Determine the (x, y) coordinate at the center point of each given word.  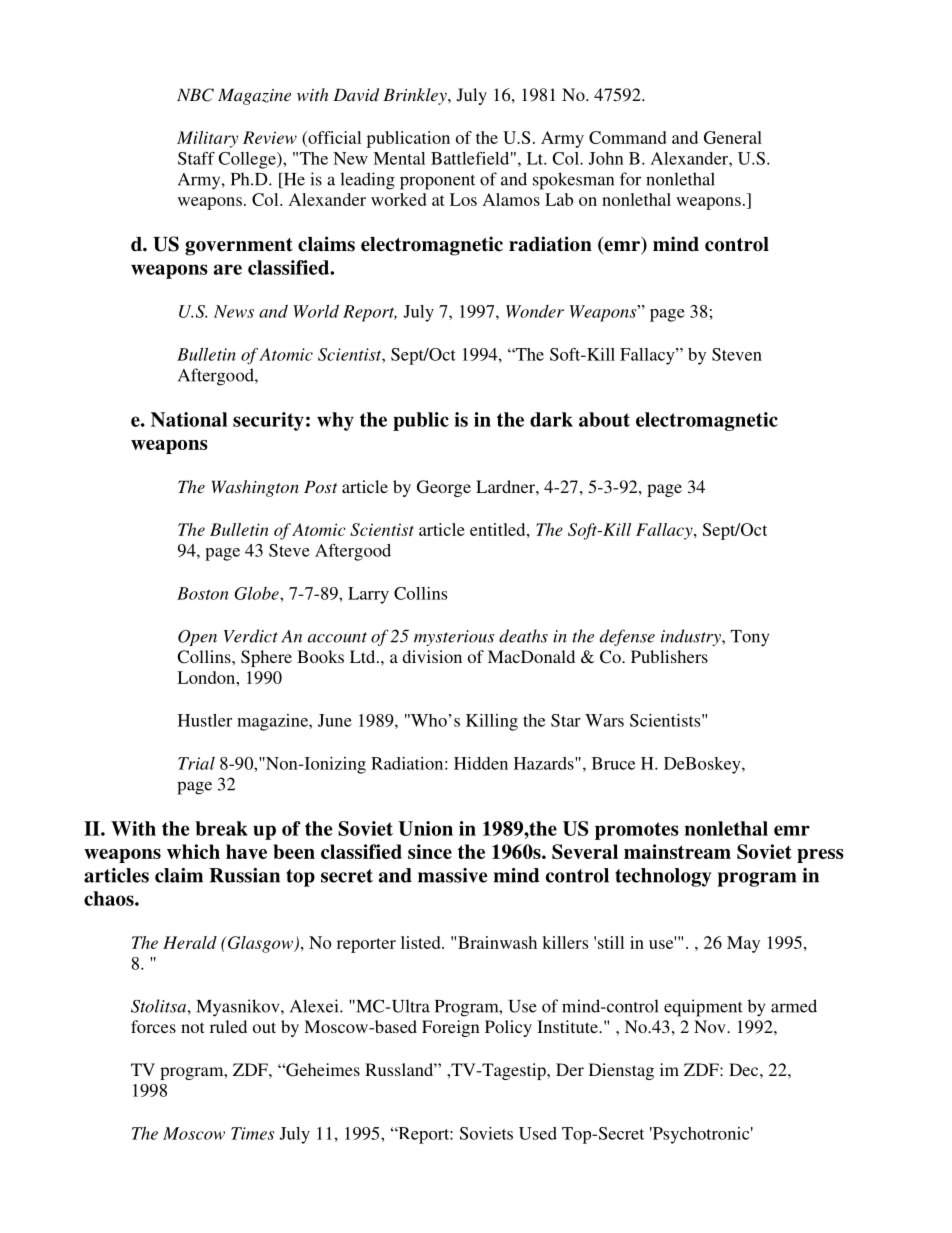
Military (207, 139)
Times (253, 1133)
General (733, 137)
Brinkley (416, 96)
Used (538, 1133)
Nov (711, 1026)
